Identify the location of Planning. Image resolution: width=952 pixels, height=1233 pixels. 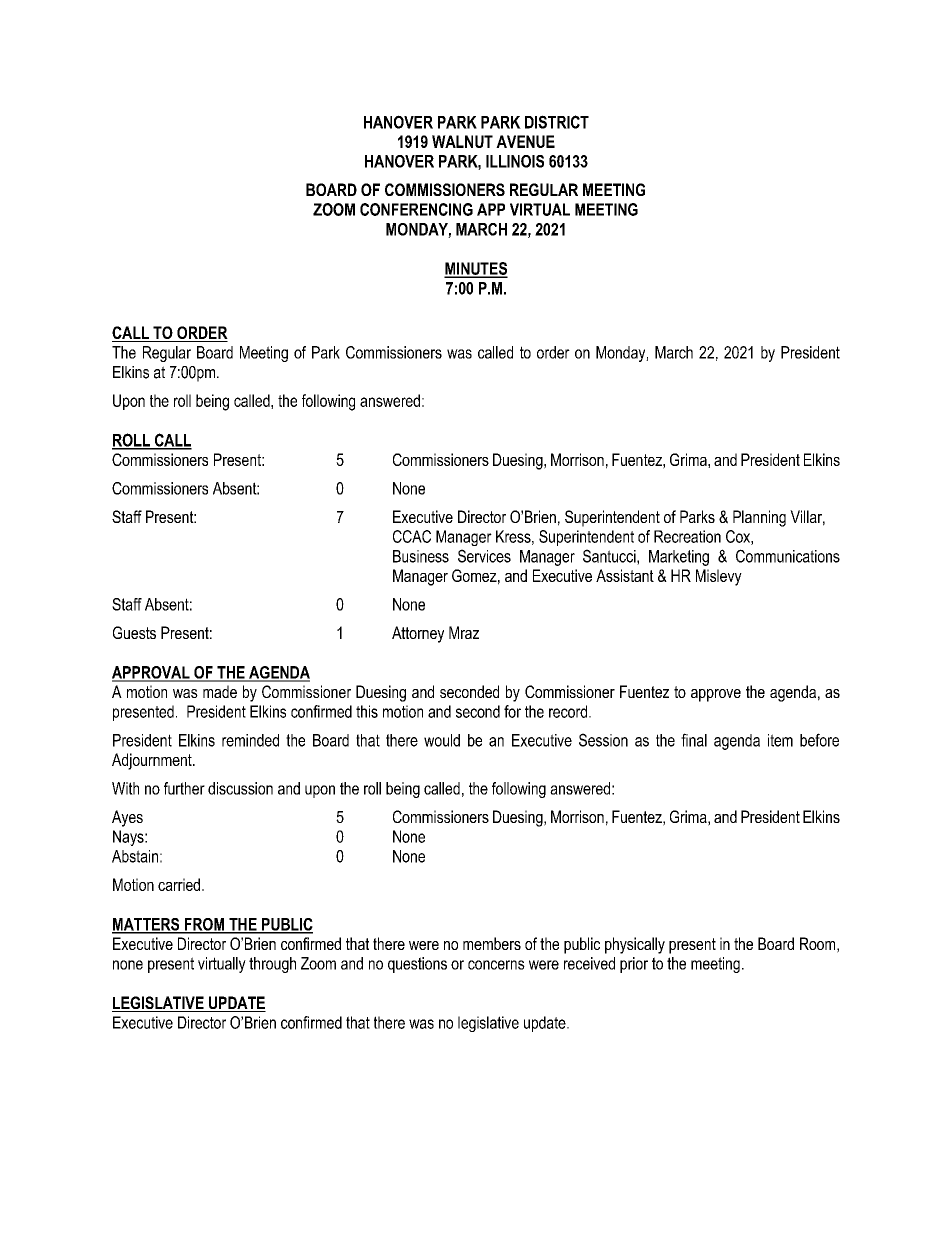
(759, 518).
